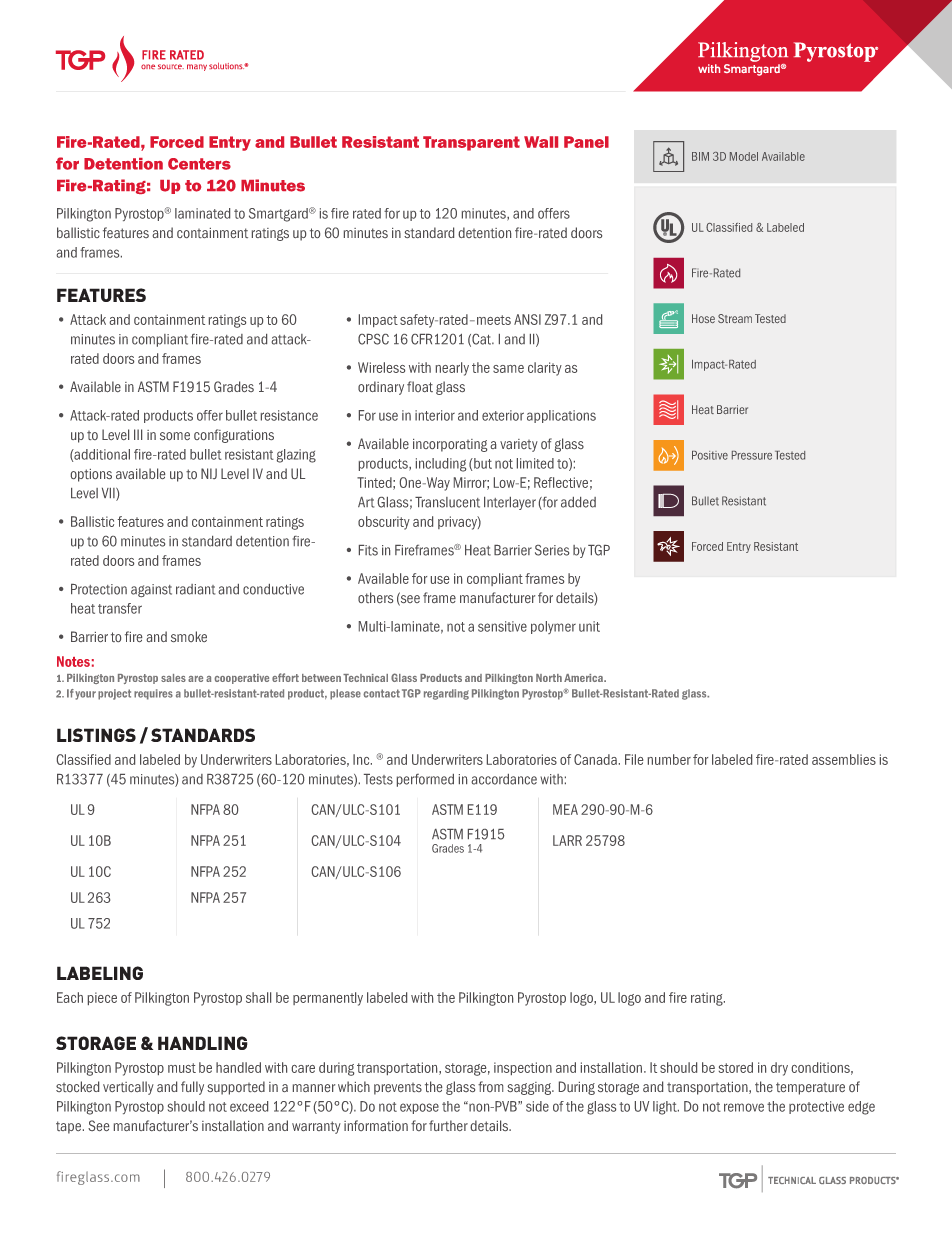 The width and height of the screenshot is (952, 1233). Describe the element at coordinates (589, 626) in the screenshot. I see `unit` at that location.
